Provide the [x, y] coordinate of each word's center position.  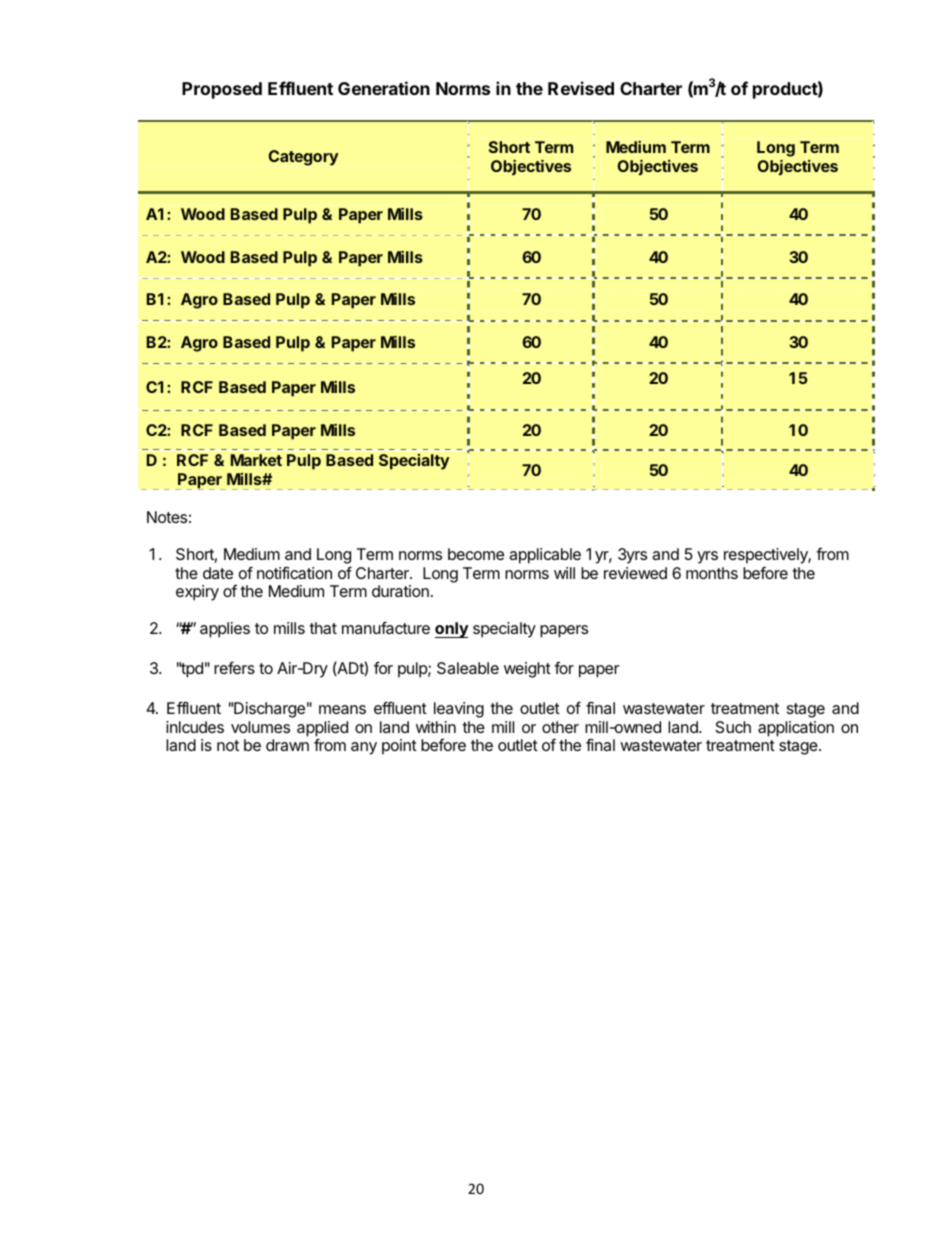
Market [256, 460]
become [476, 554]
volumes [260, 727]
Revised [581, 88]
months [712, 573]
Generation [384, 88]
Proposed [222, 90]
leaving [459, 710]
